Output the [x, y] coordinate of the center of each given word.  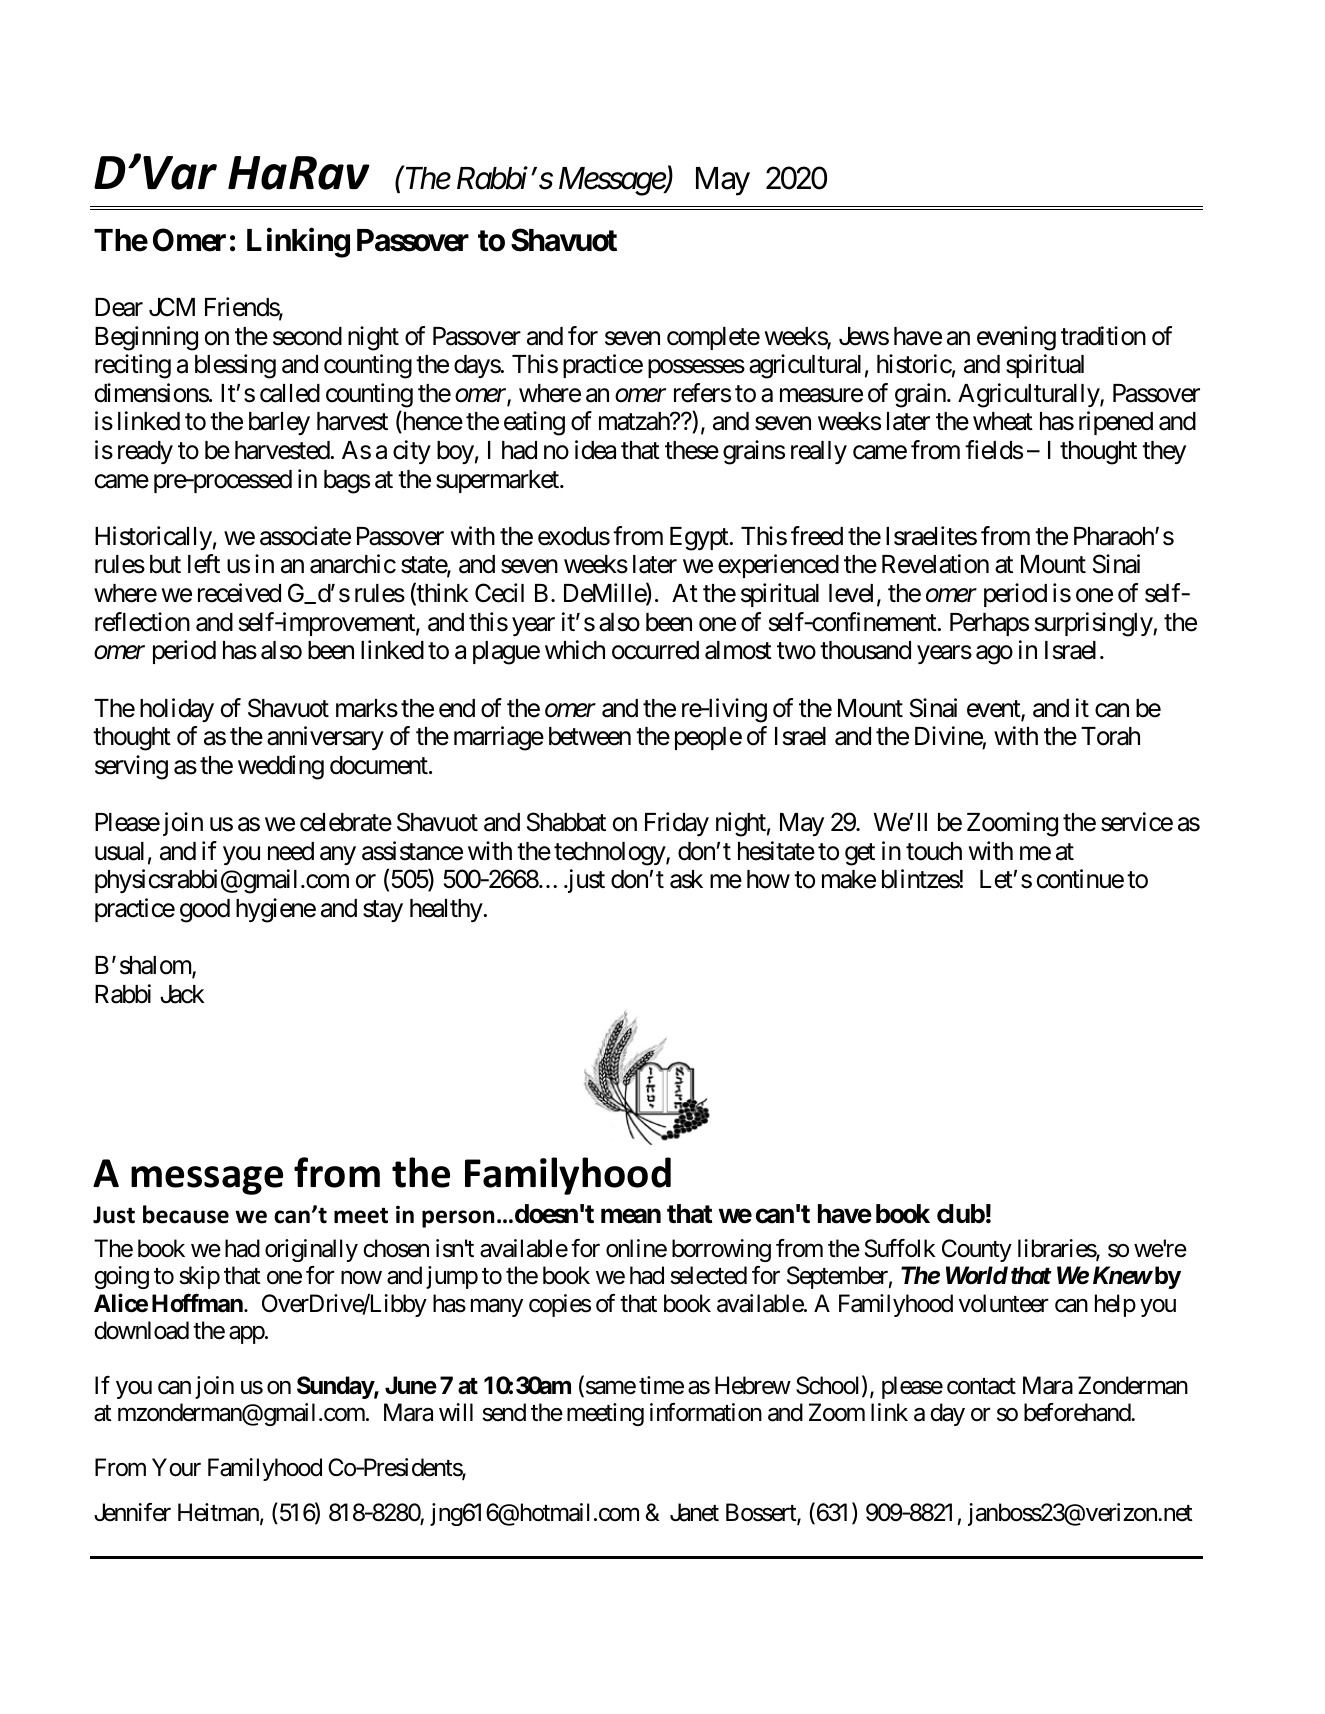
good [205, 911]
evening [1016, 338]
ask [686, 879]
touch [934, 851]
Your [176, 1468]
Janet [694, 1512]
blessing [235, 366]
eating [534, 423]
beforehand [1078, 1412]
